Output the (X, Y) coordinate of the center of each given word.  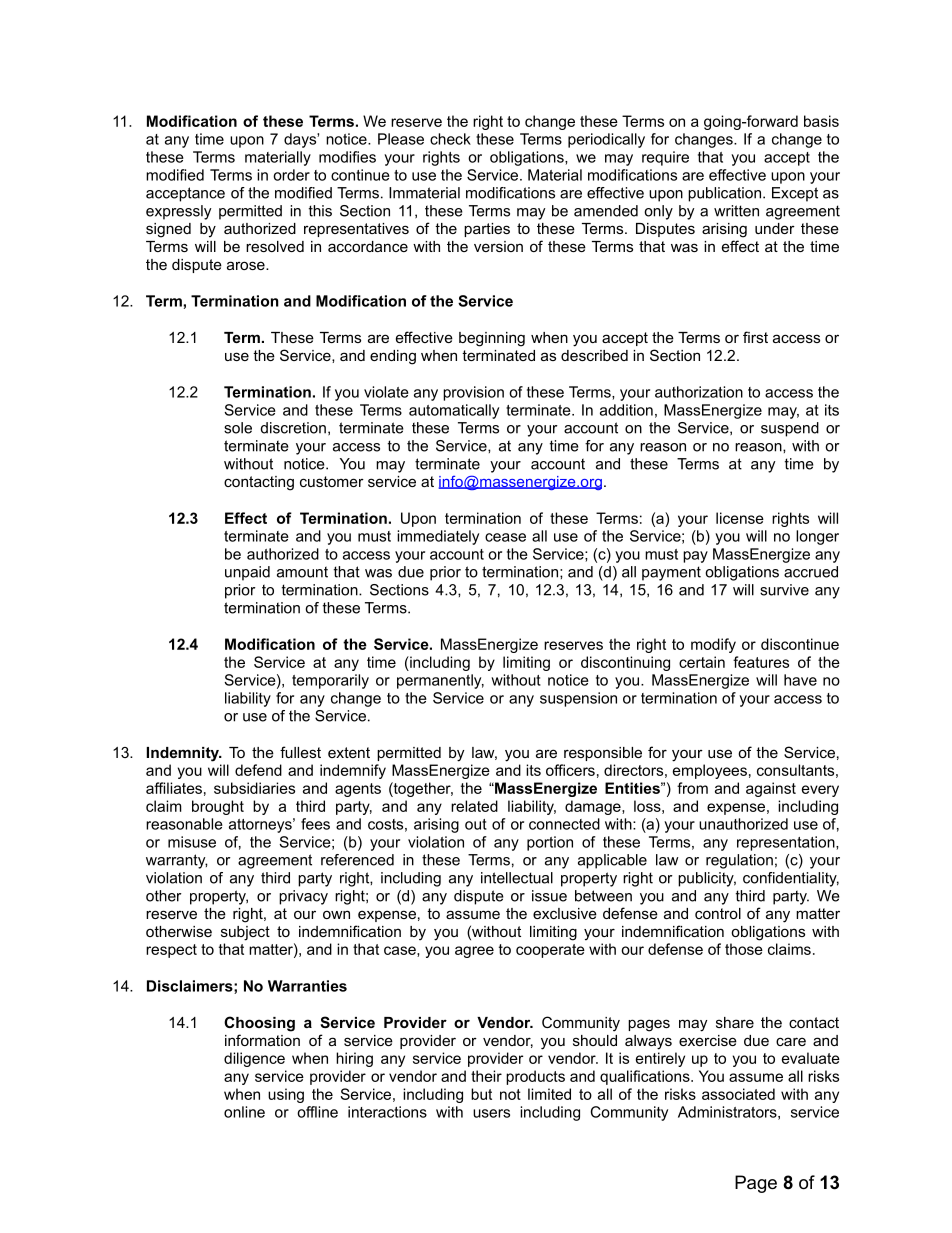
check (450, 139)
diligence (254, 1059)
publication (724, 194)
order (291, 175)
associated (738, 1094)
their (486, 1076)
